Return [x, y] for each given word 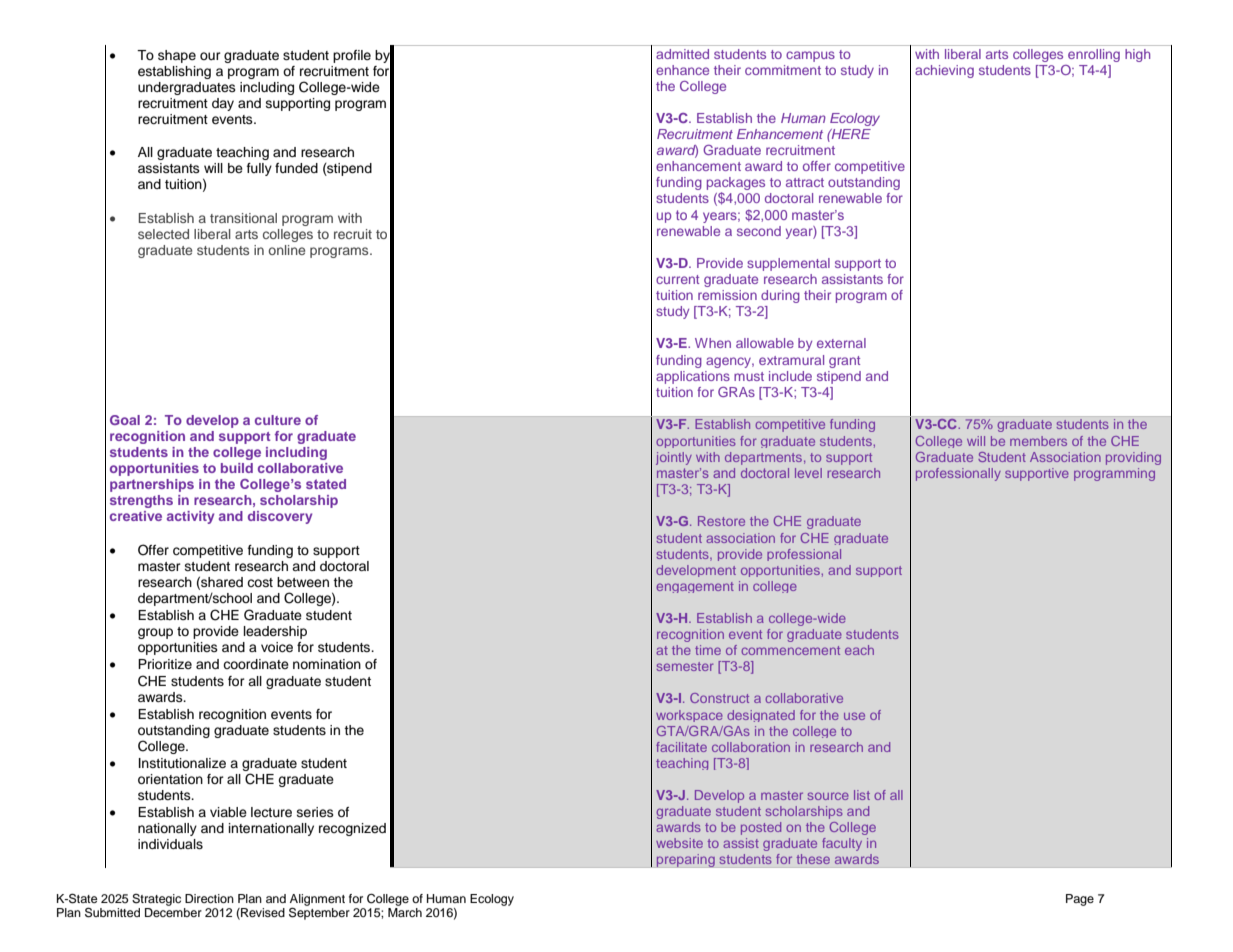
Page [1080, 900]
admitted [682, 54]
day [223, 104]
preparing [685, 860]
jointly [674, 458]
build [237, 468]
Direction [209, 898]
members [1038, 441]
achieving [944, 71]
